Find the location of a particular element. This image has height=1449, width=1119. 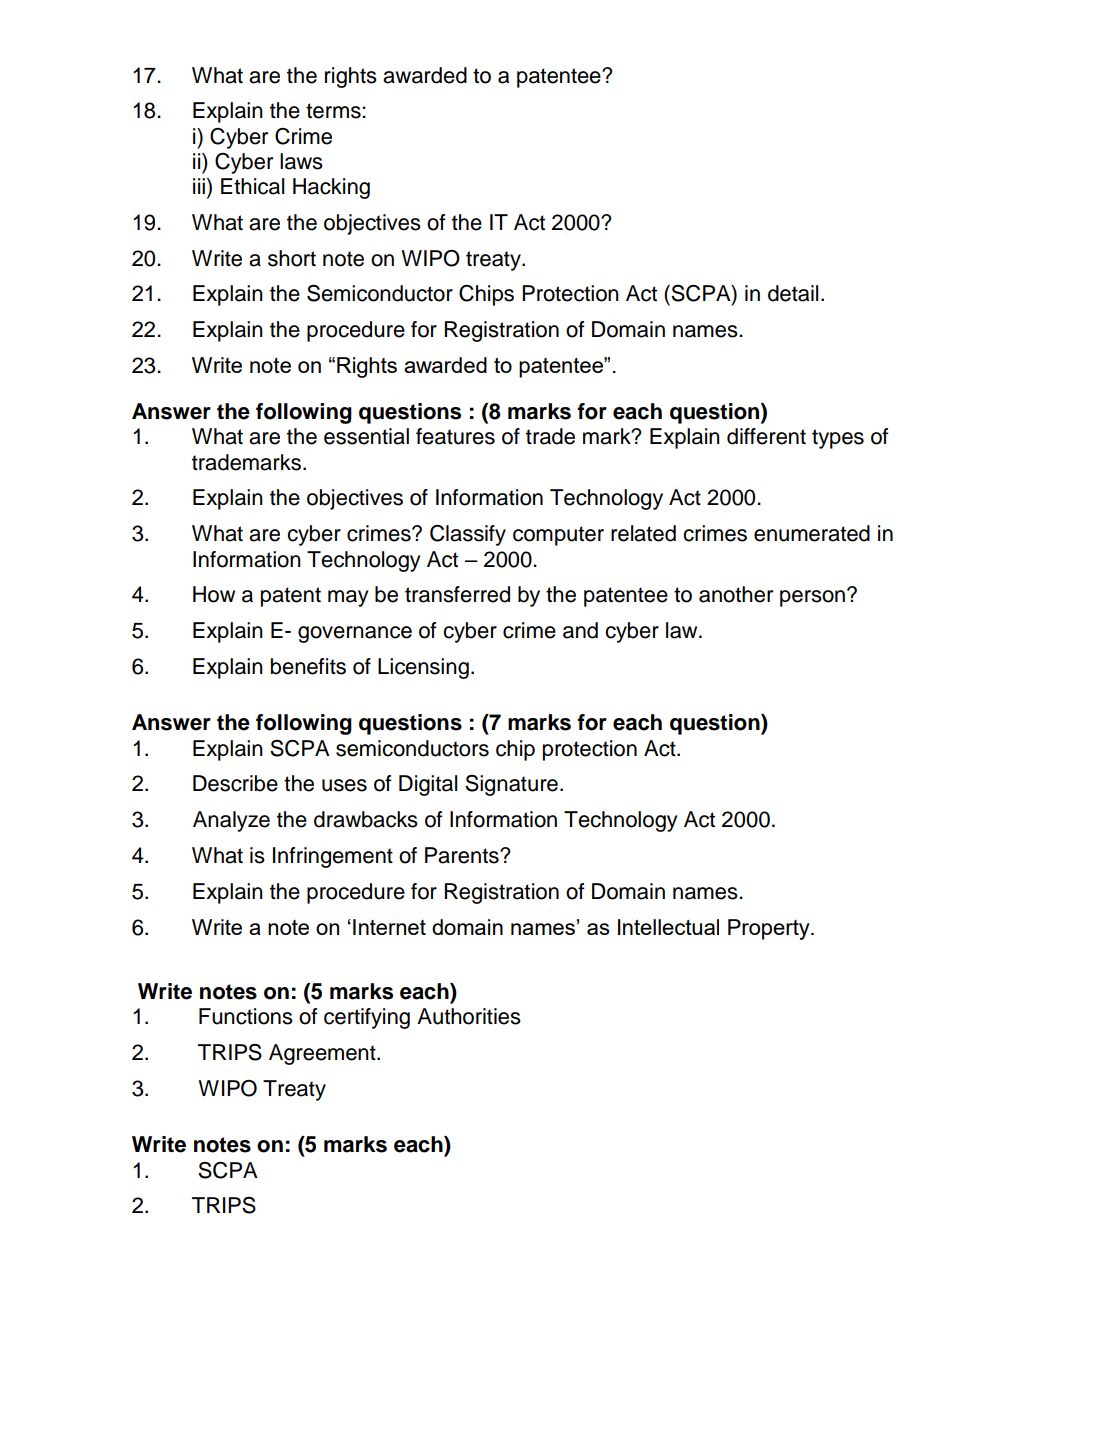

different is located at coordinates (766, 436).
